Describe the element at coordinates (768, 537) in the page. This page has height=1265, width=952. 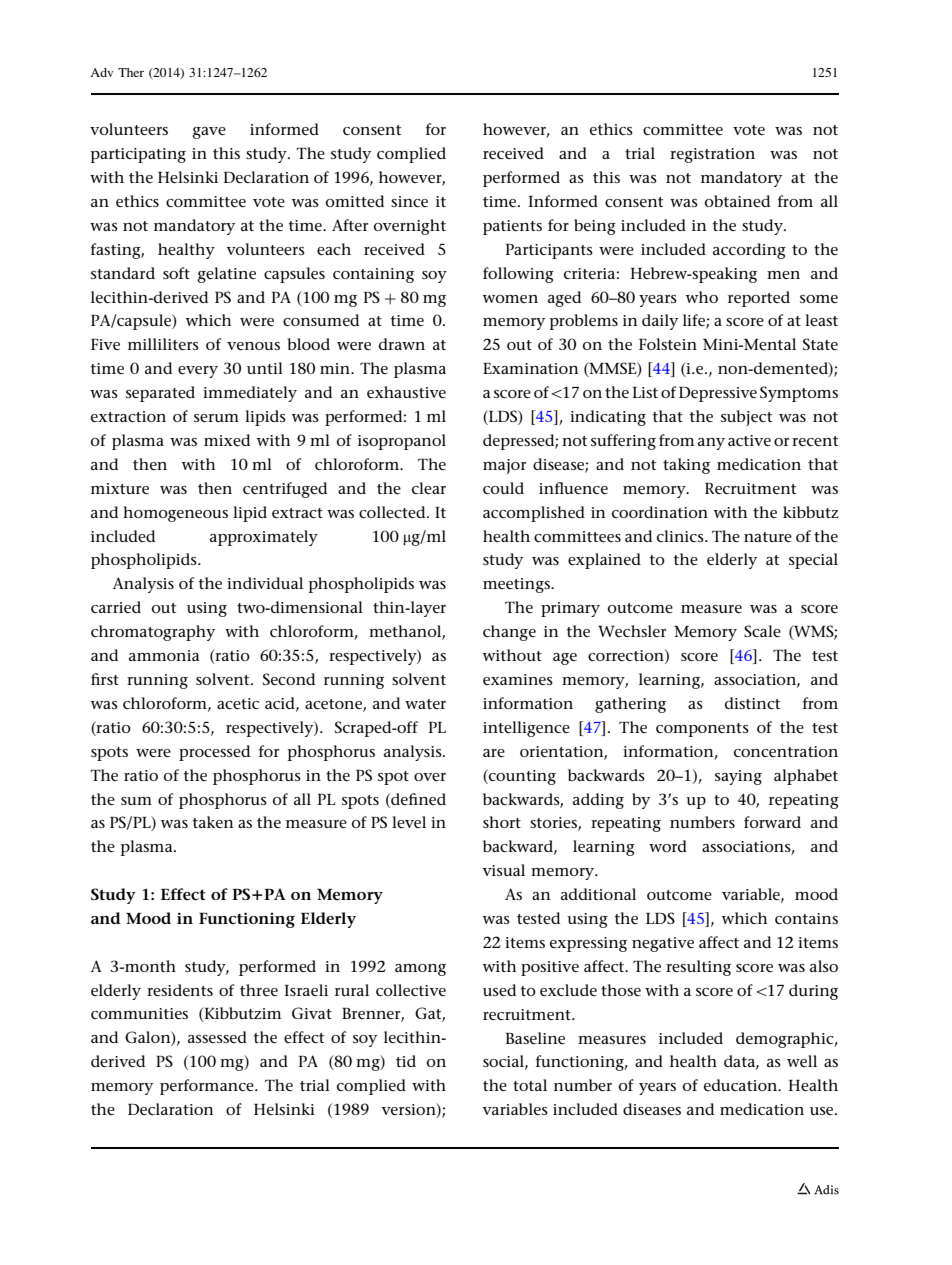
I see `nature` at that location.
